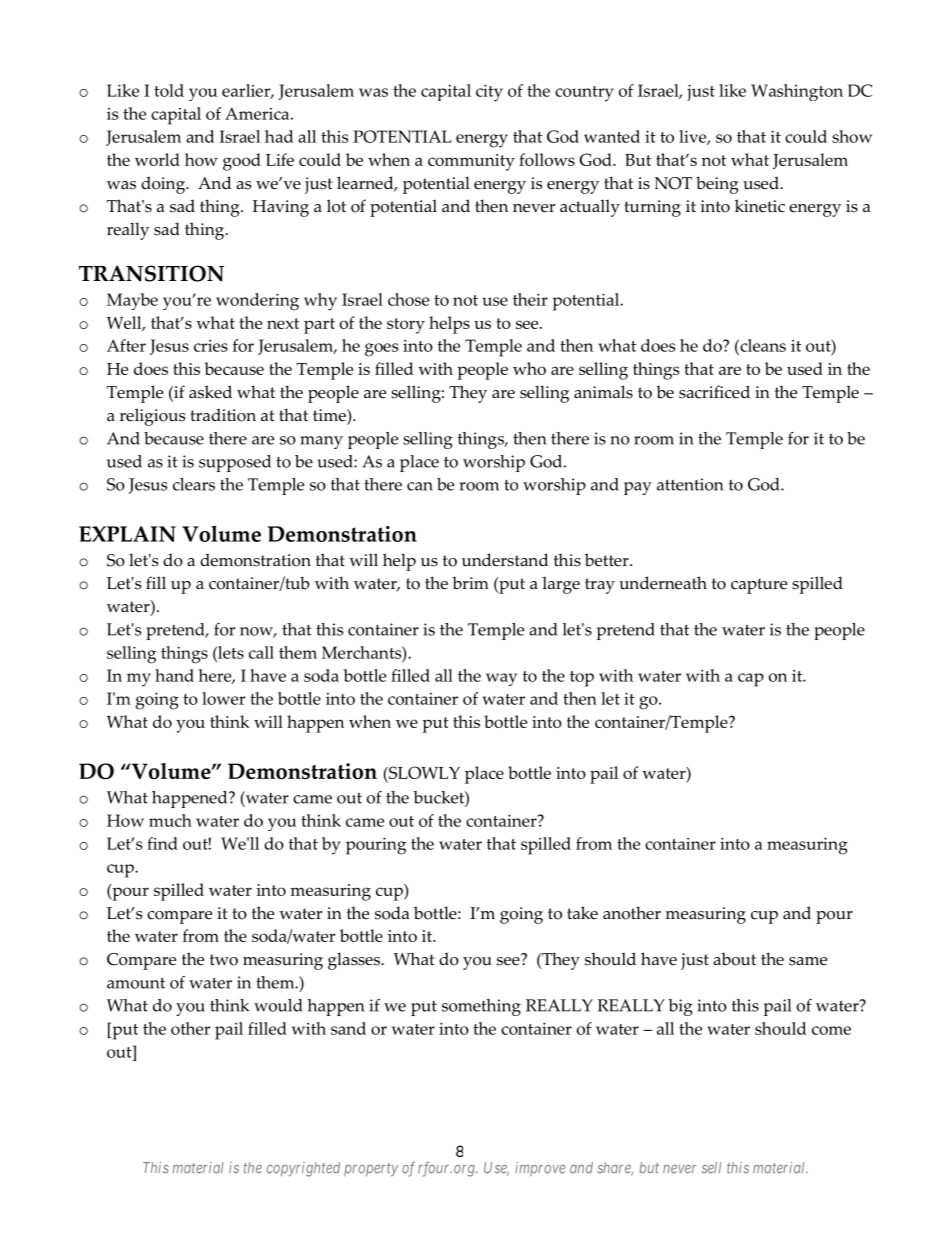 This document has height=1233, width=952. I want to click on good, so click(242, 162).
